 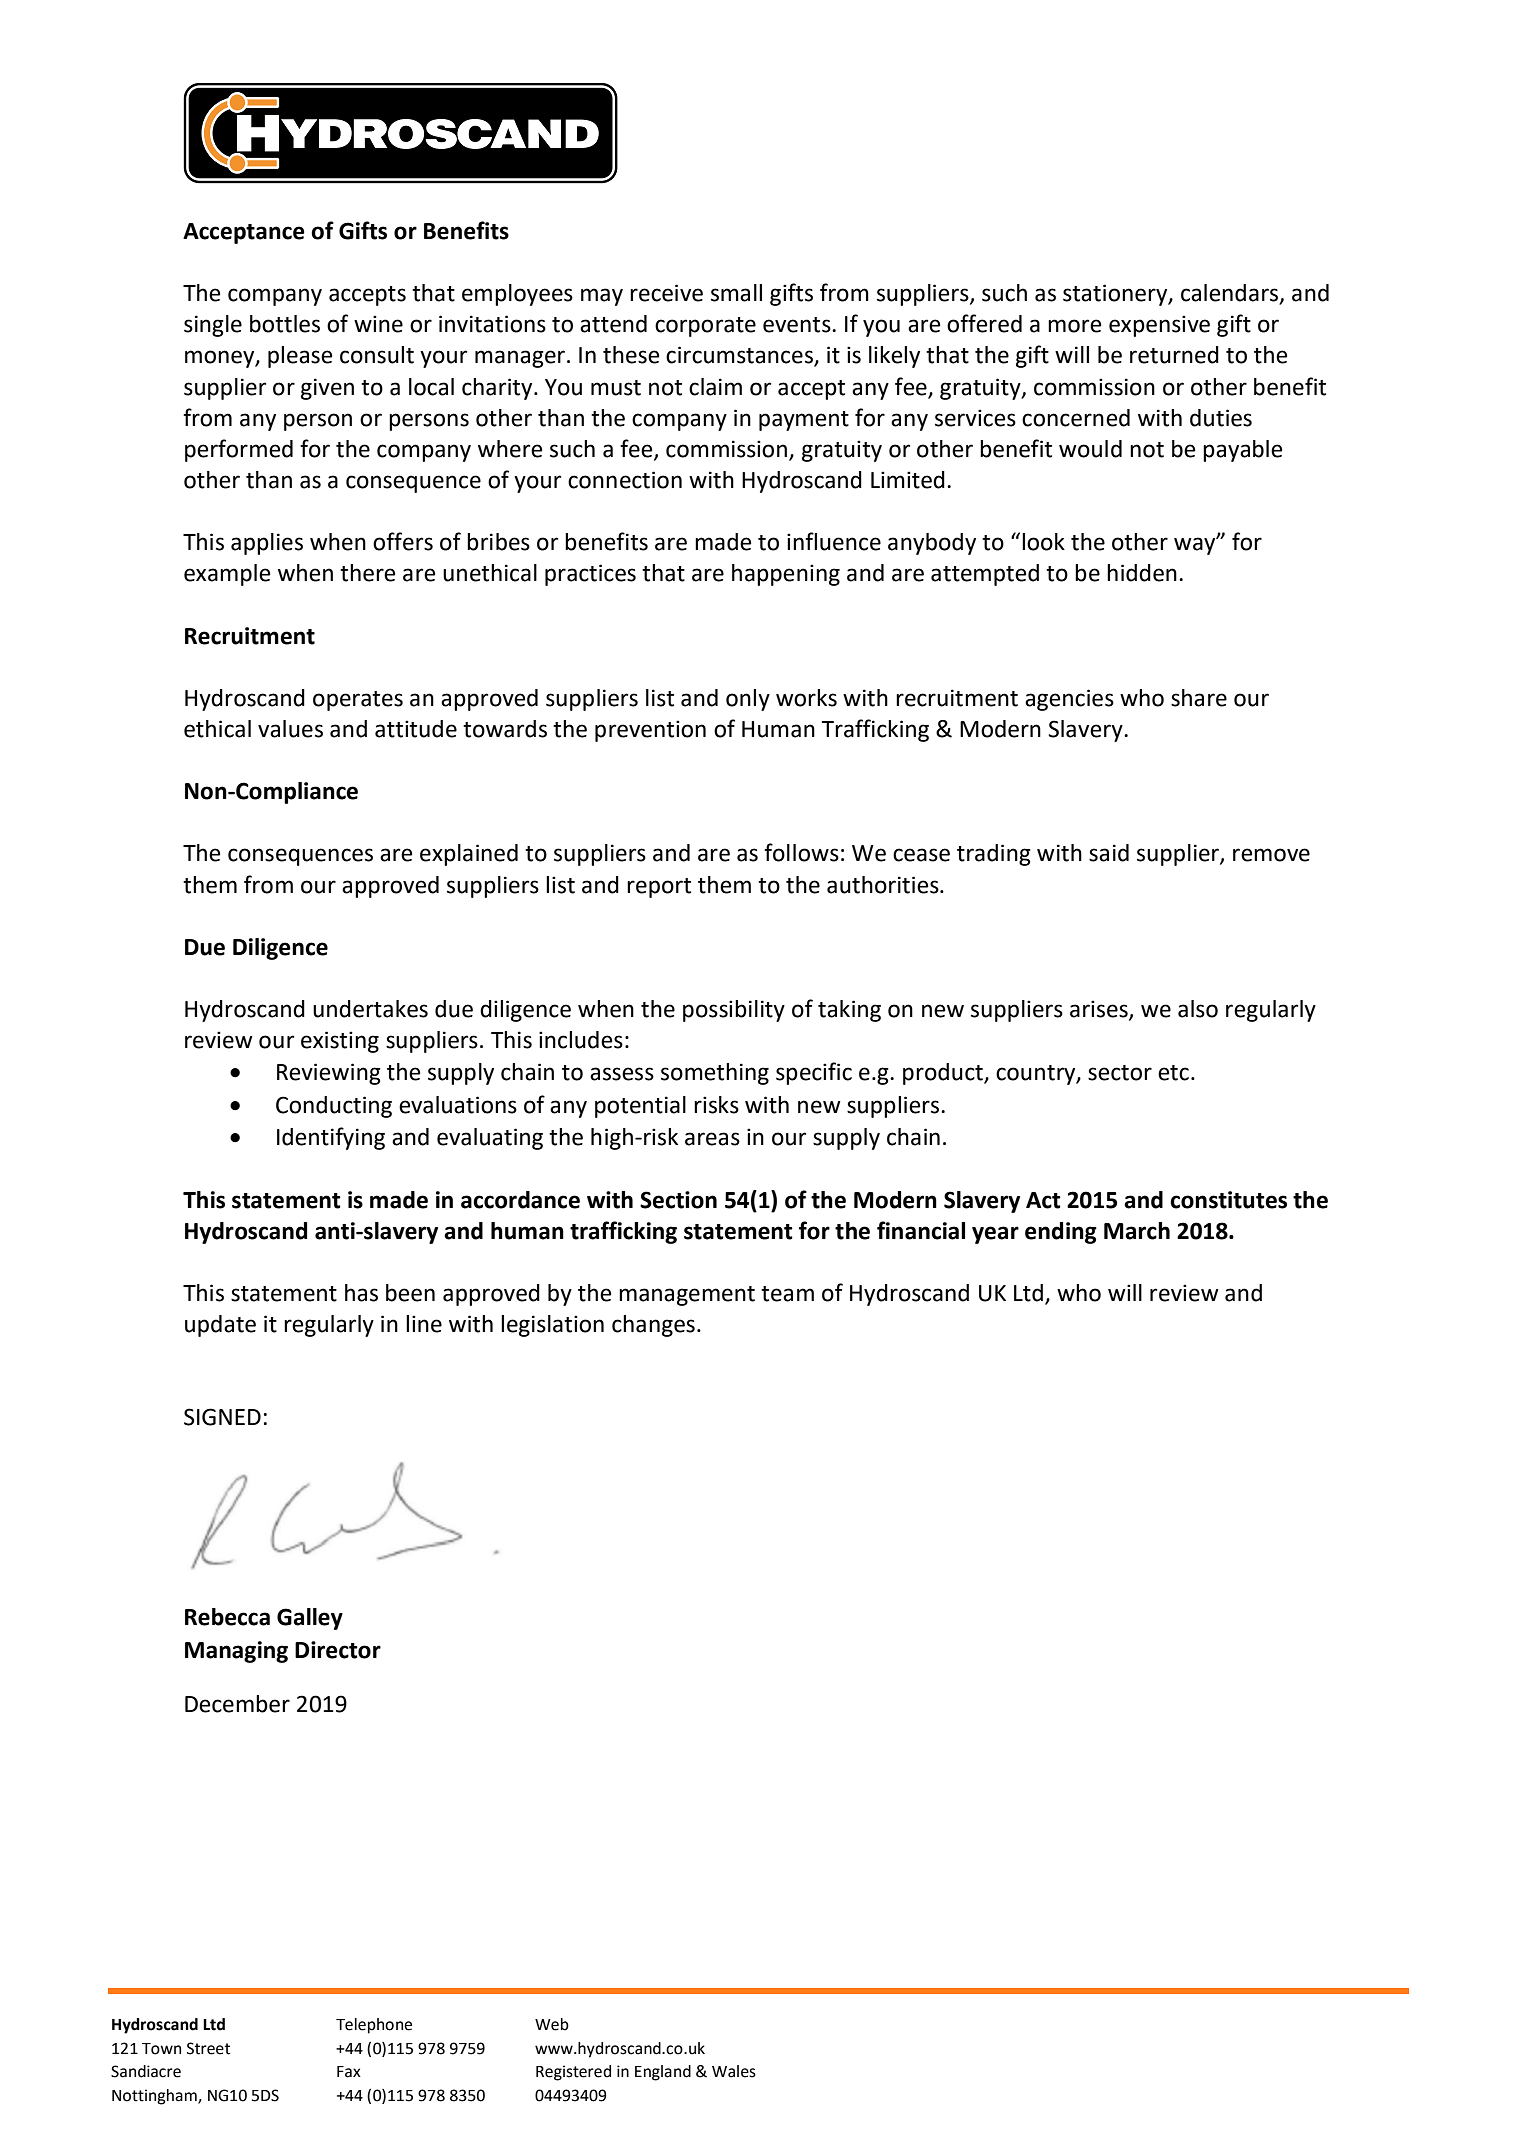 What do you see at coordinates (705, 327) in the screenshot?
I see `corporate` at bounding box center [705, 327].
